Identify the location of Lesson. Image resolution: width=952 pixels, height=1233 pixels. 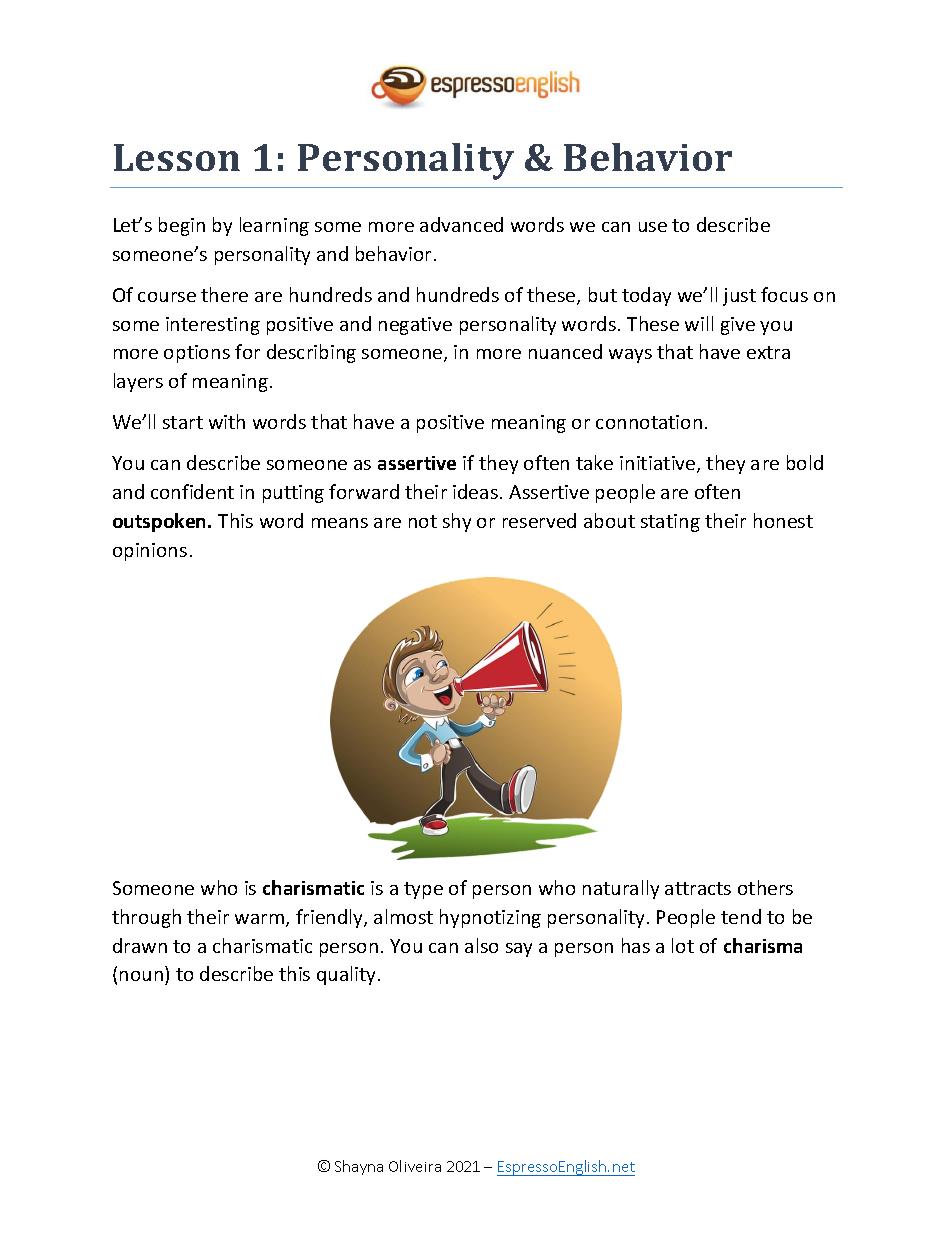
(177, 157).
